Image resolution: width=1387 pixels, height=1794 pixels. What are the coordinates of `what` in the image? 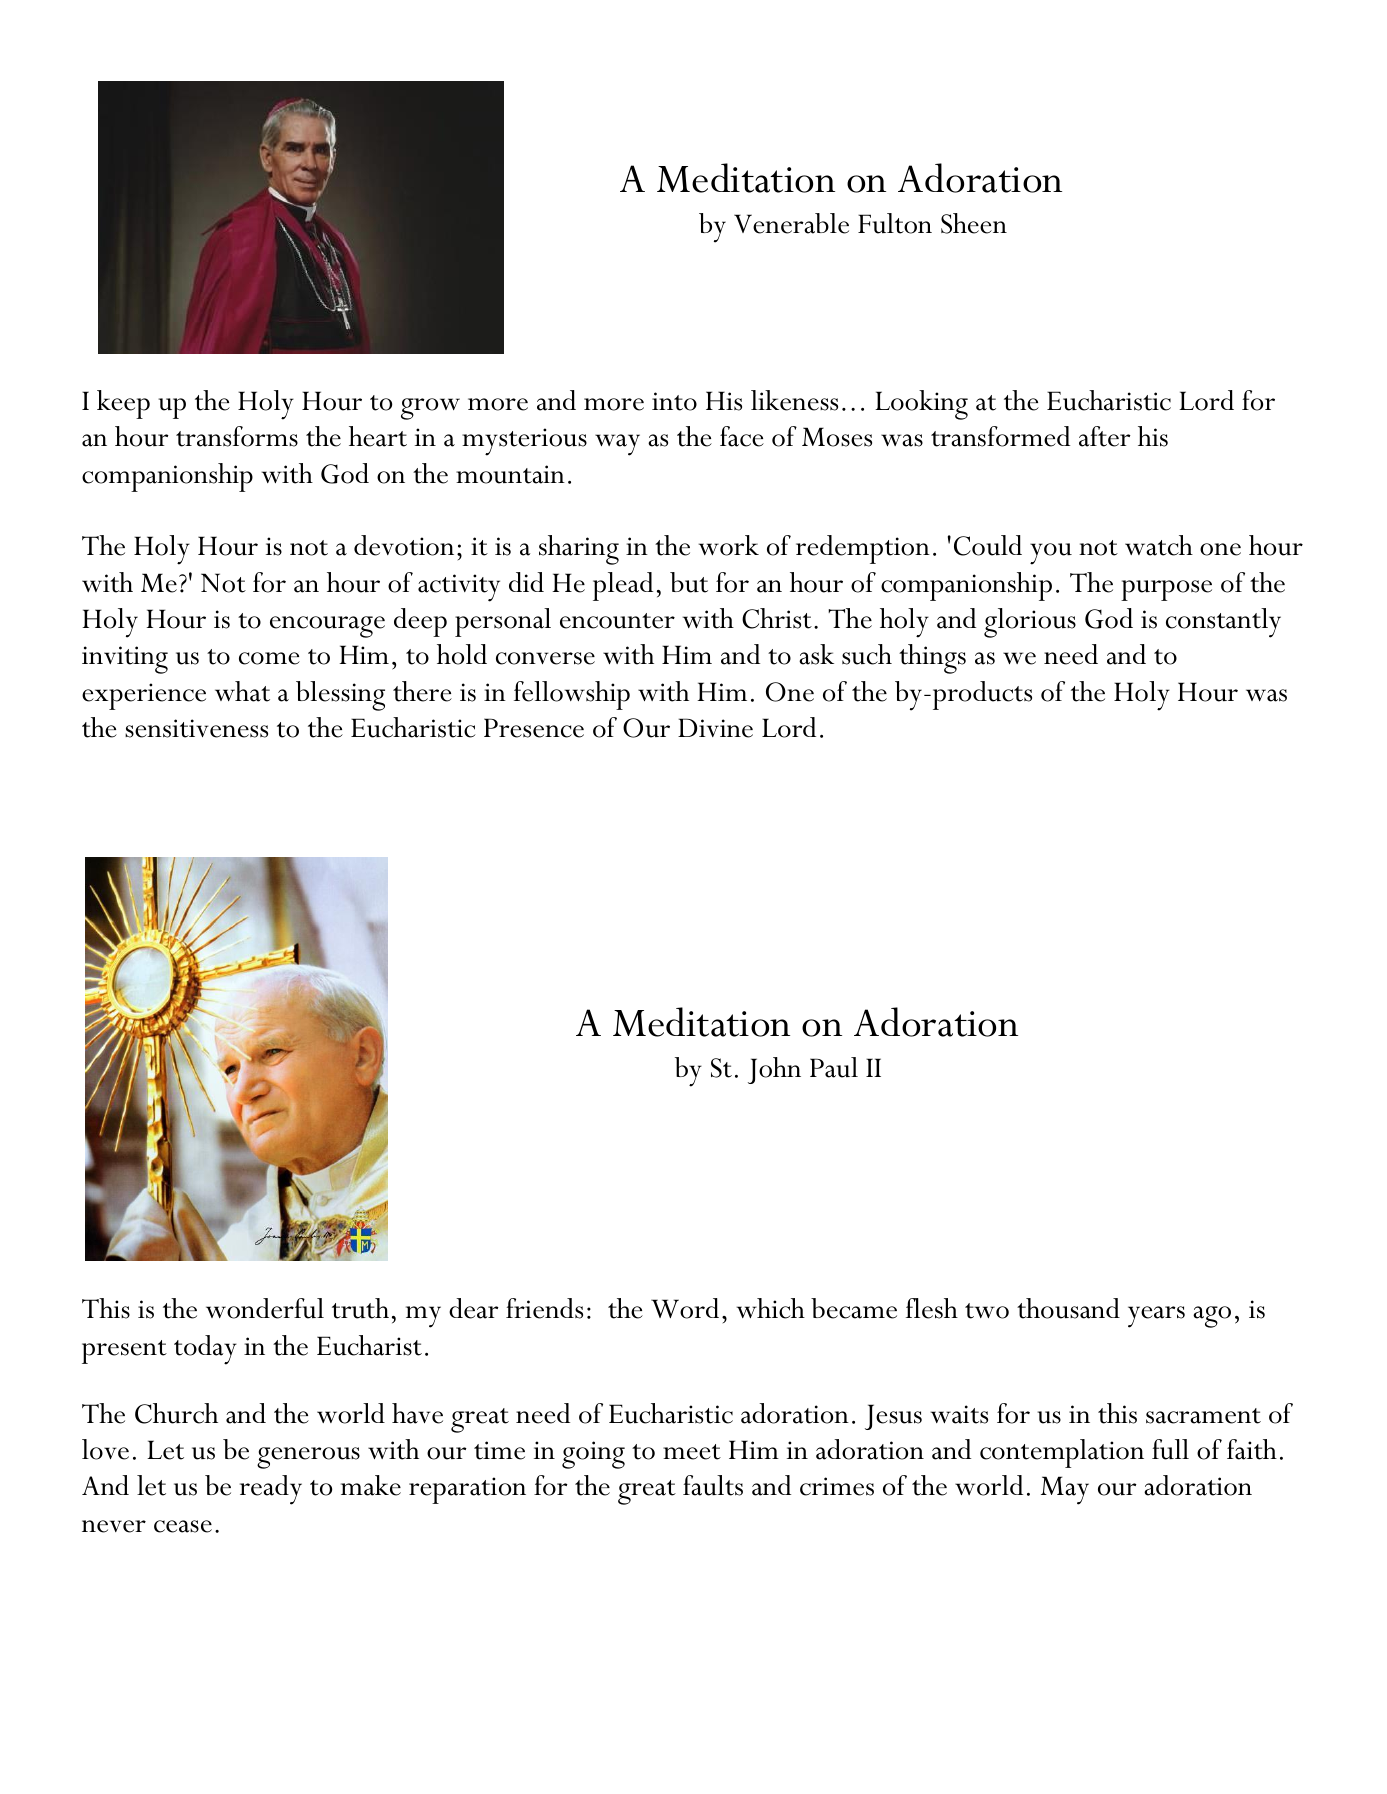 It's located at (242, 691).
